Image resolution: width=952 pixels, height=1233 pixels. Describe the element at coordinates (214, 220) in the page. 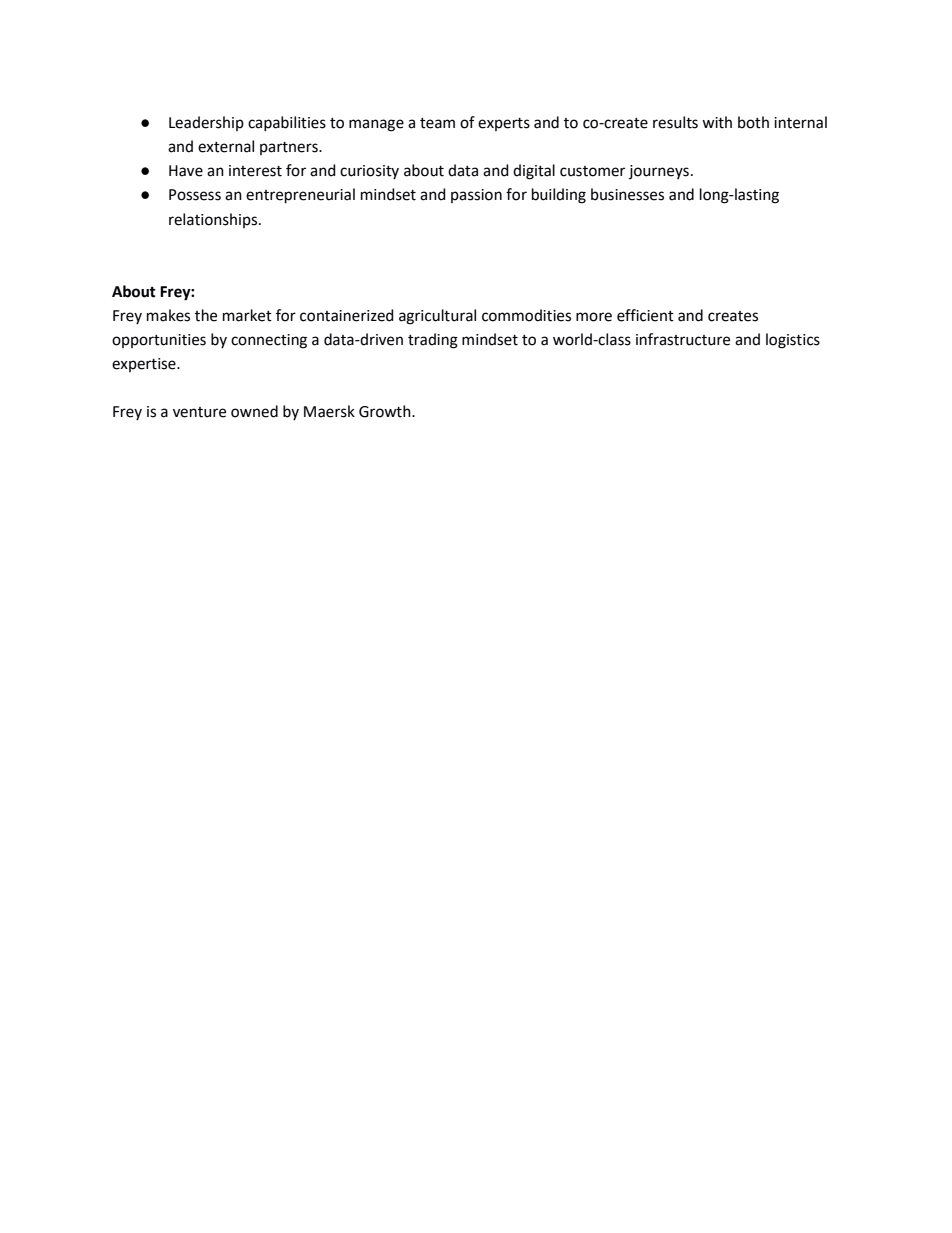

I see `relationships` at that location.
